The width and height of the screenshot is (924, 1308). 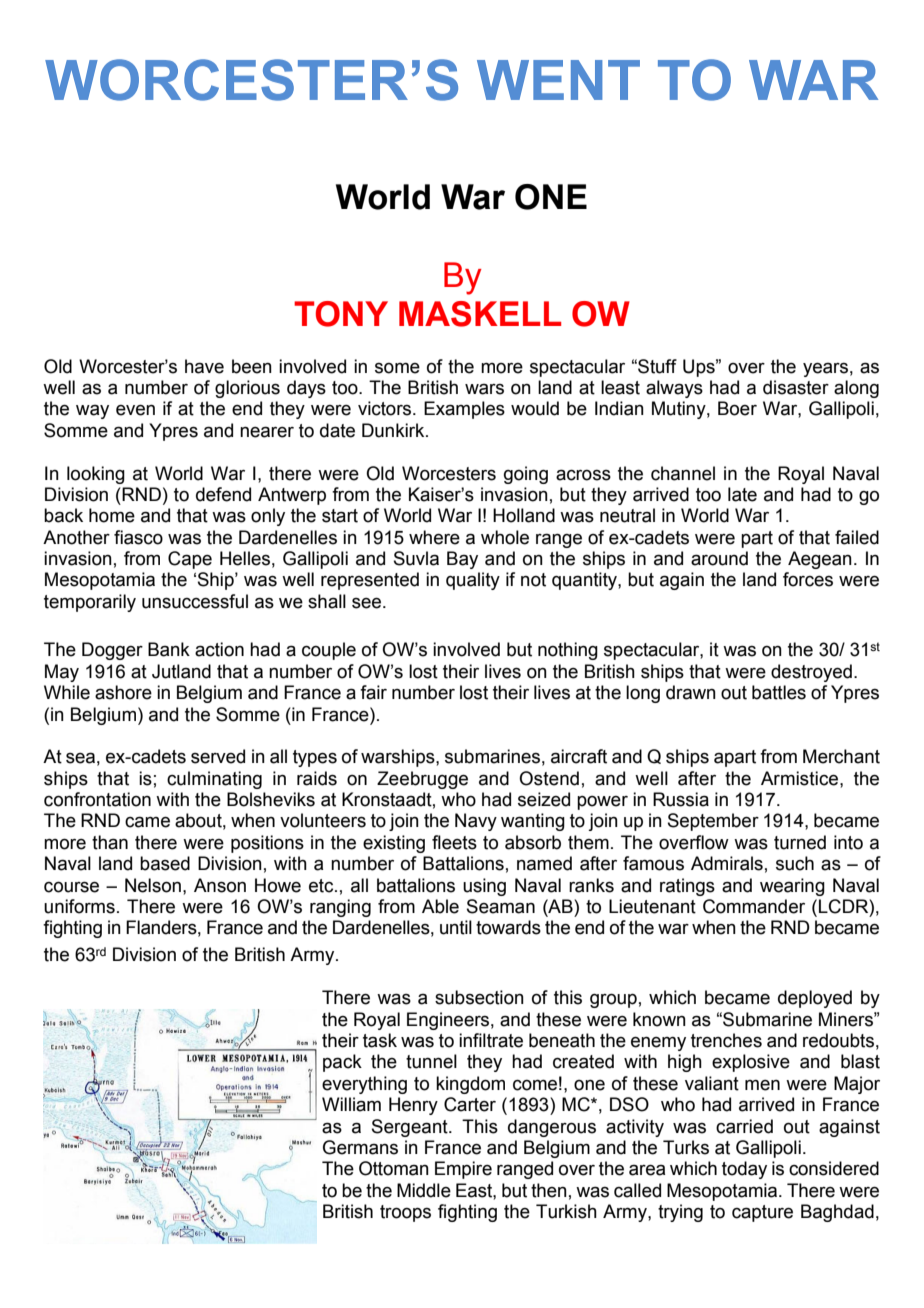 What do you see at coordinates (110, 842) in the screenshot?
I see `than` at bounding box center [110, 842].
